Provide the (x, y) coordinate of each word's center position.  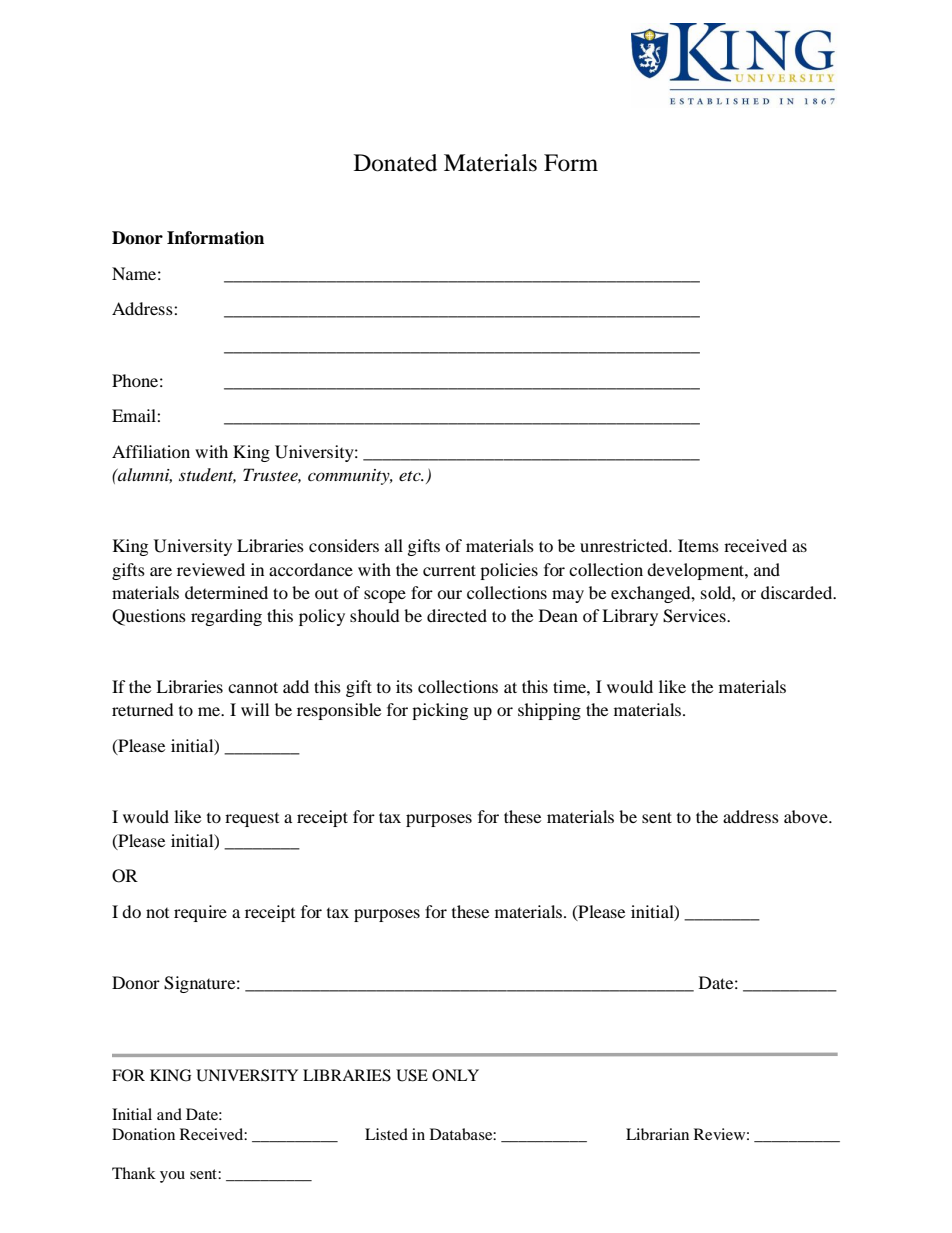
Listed (386, 1134)
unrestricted (625, 545)
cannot (253, 687)
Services (695, 616)
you (172, 1177)
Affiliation (151, 451)
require (200, 913)
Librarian (657, 1134)
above (807, 816)
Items (698, 545)
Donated (395, 163)
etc (411, 476)
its (404, 686)
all (394, 545)
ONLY (455, 1075)
